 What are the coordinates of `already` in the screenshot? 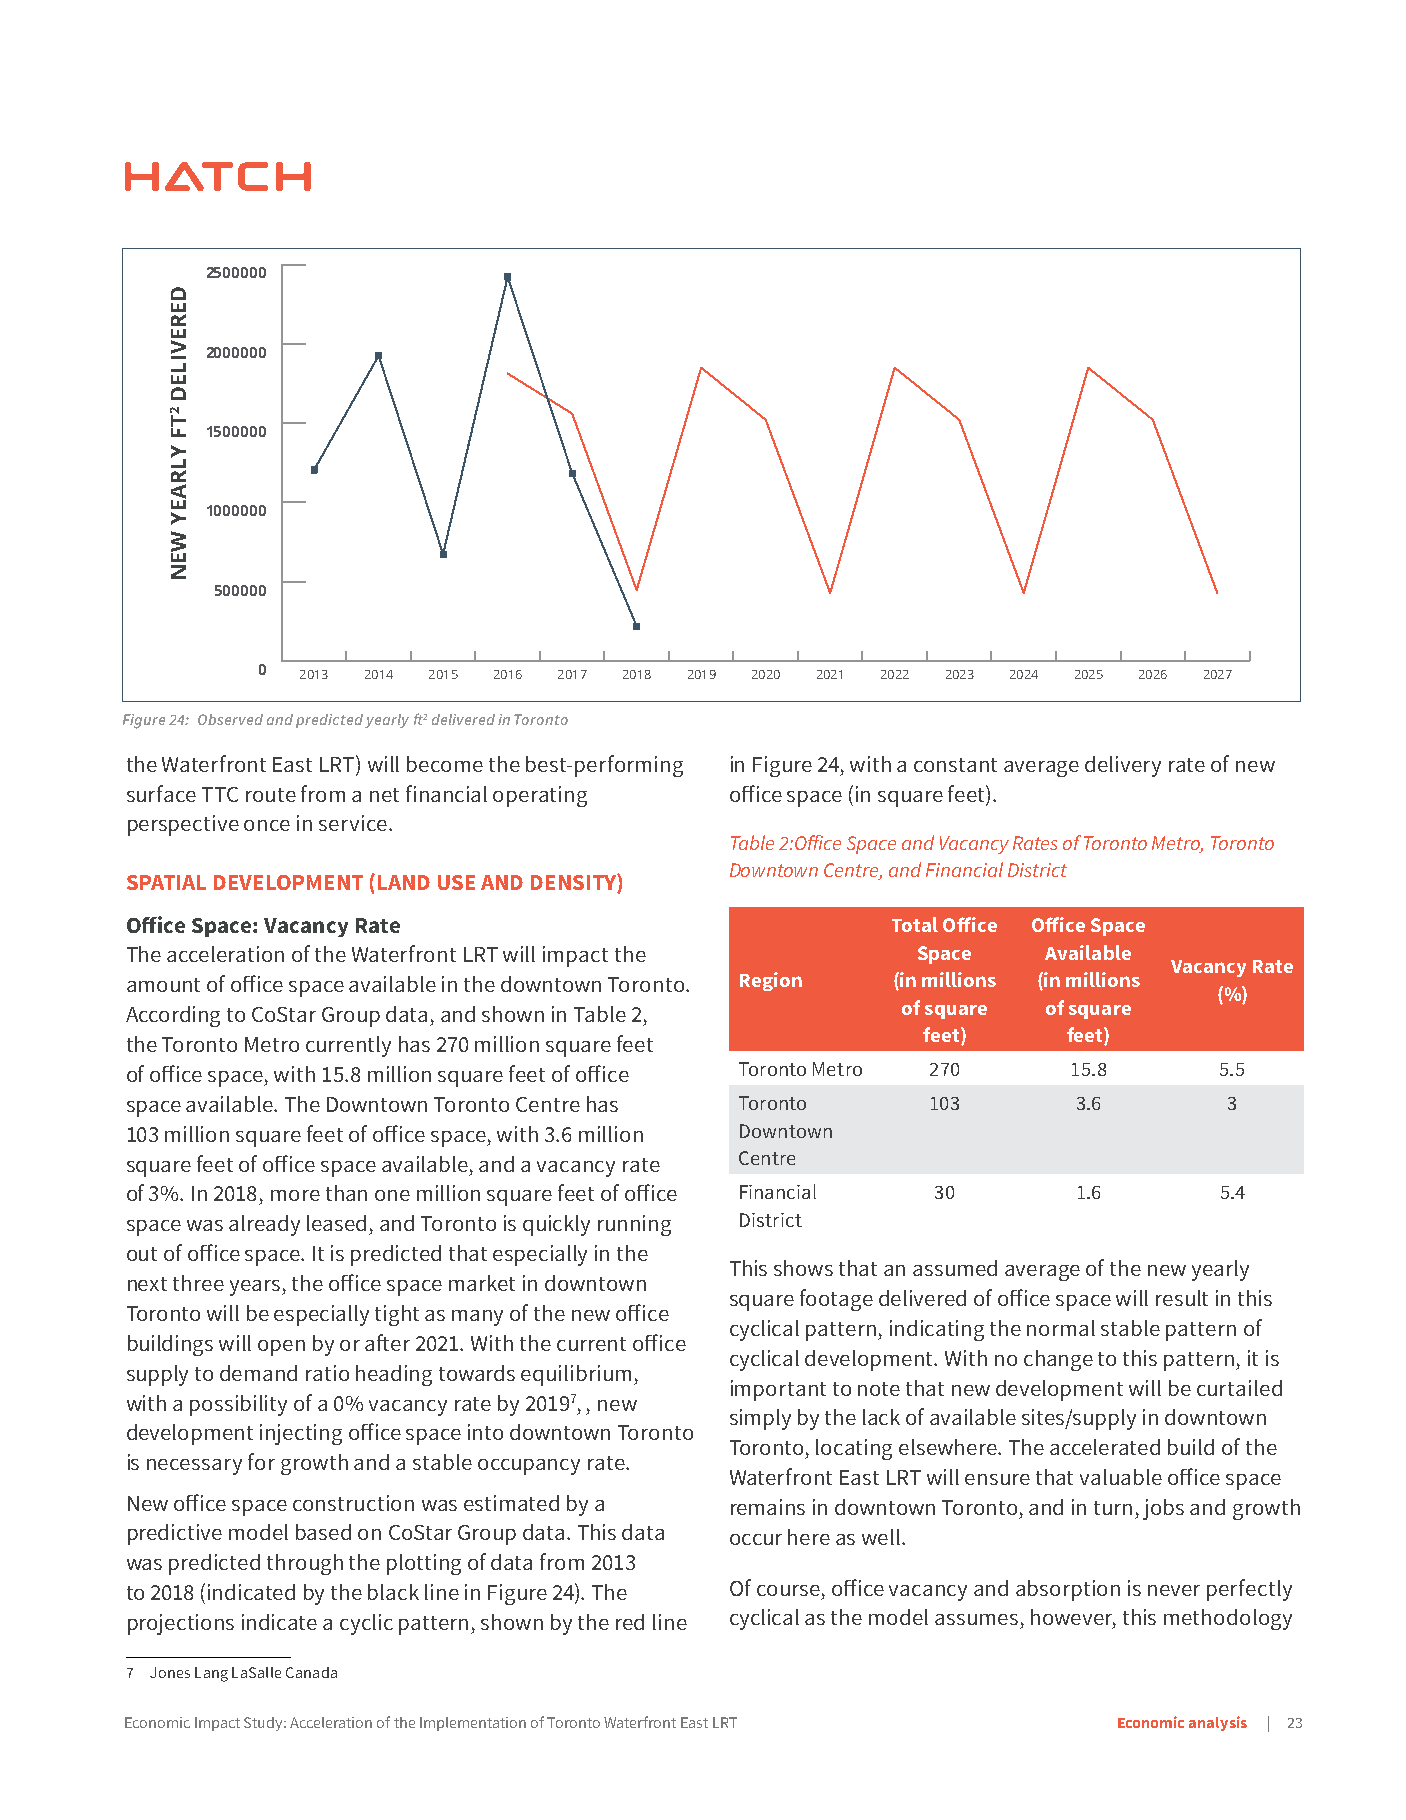 It's located at (264, 1225).
